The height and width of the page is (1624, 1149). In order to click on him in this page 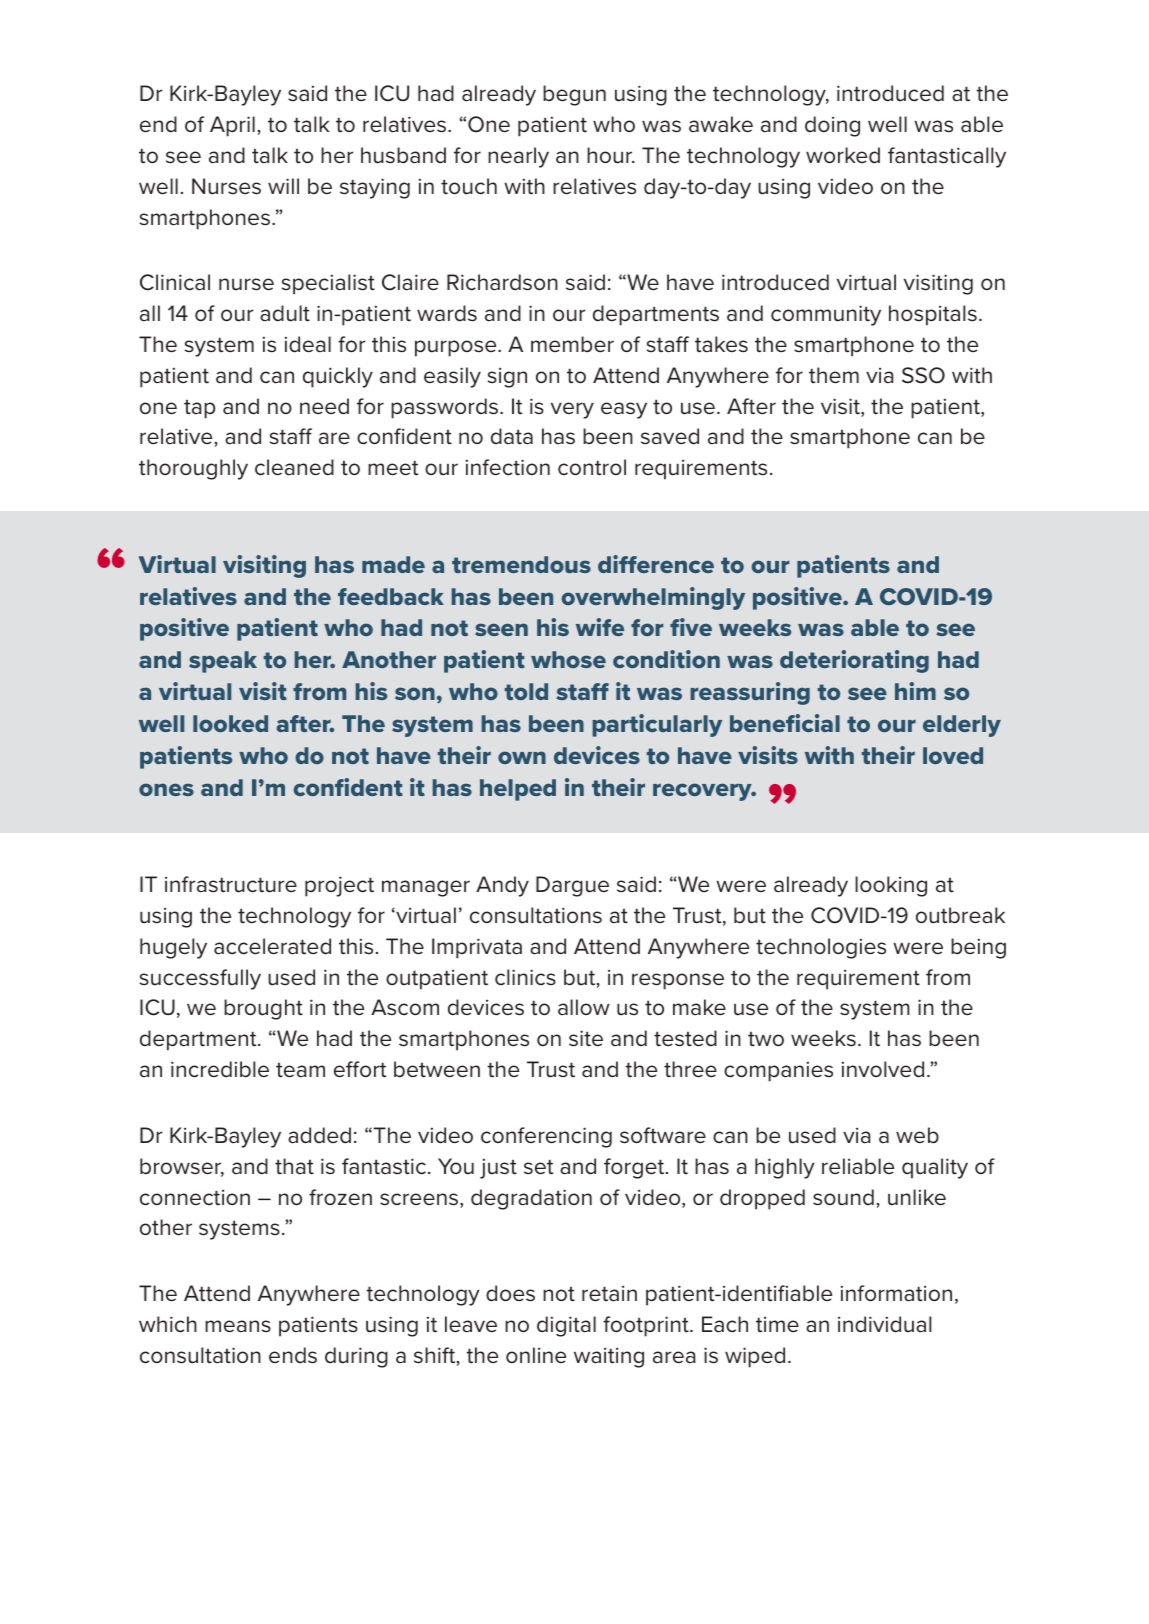, I will do `click(915, 691)`.
